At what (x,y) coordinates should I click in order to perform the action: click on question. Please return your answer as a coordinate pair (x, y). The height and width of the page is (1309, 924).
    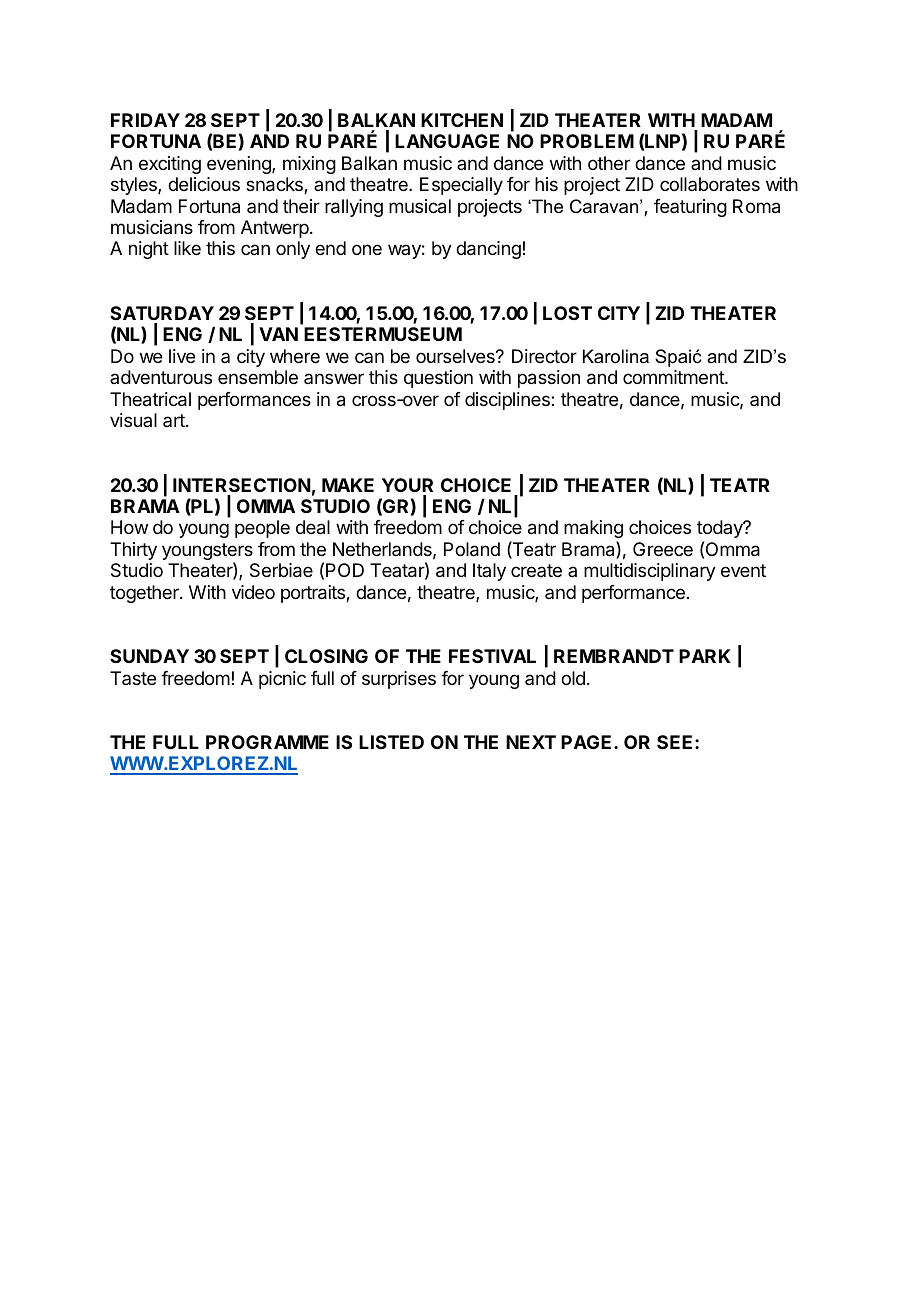
    Looking at the image, I should click on (438, 379).
